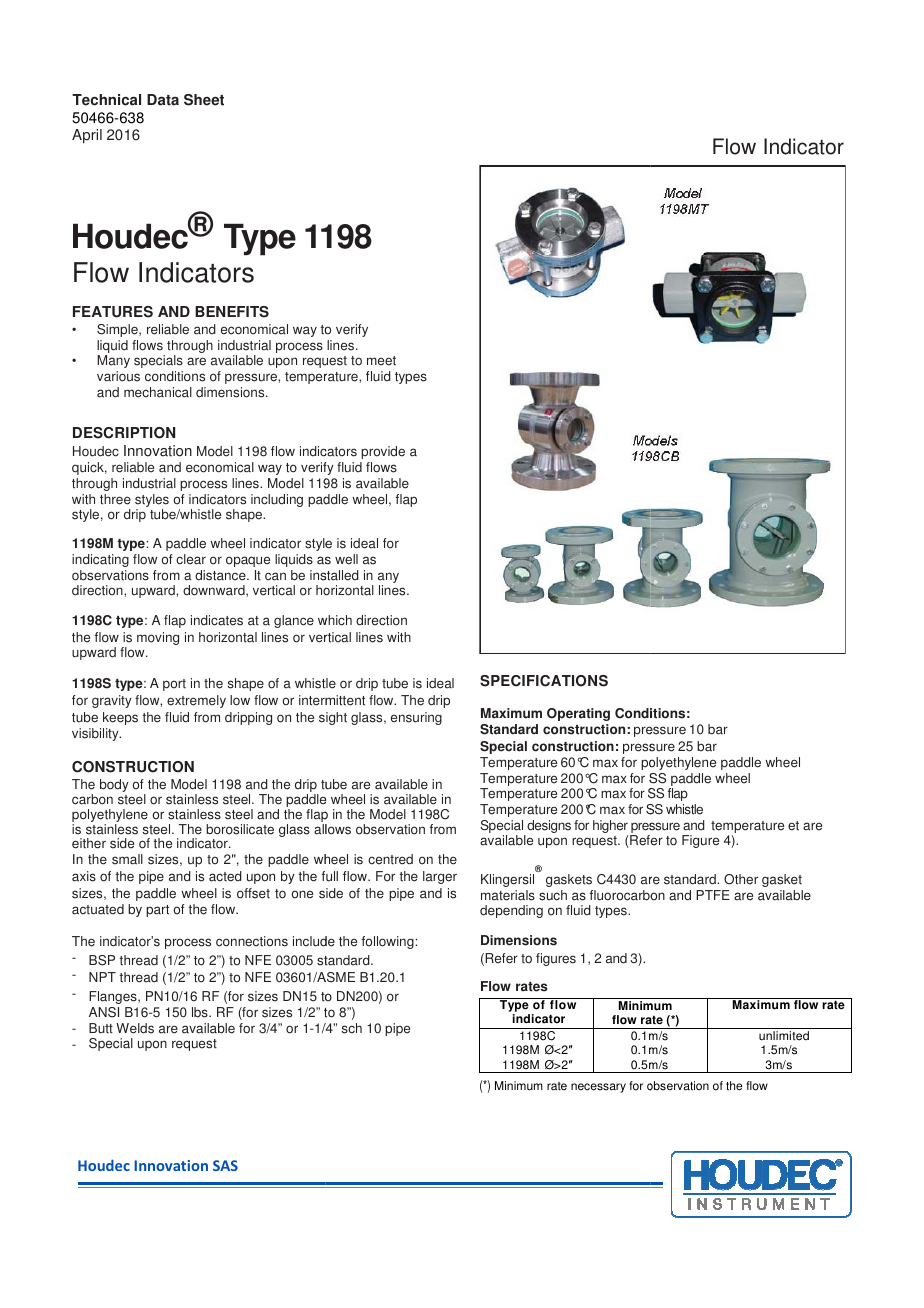  What do you see at coordinates (225, 1165) in the screenshot?
I see `SAS` at bounding box center [225, 1165].
